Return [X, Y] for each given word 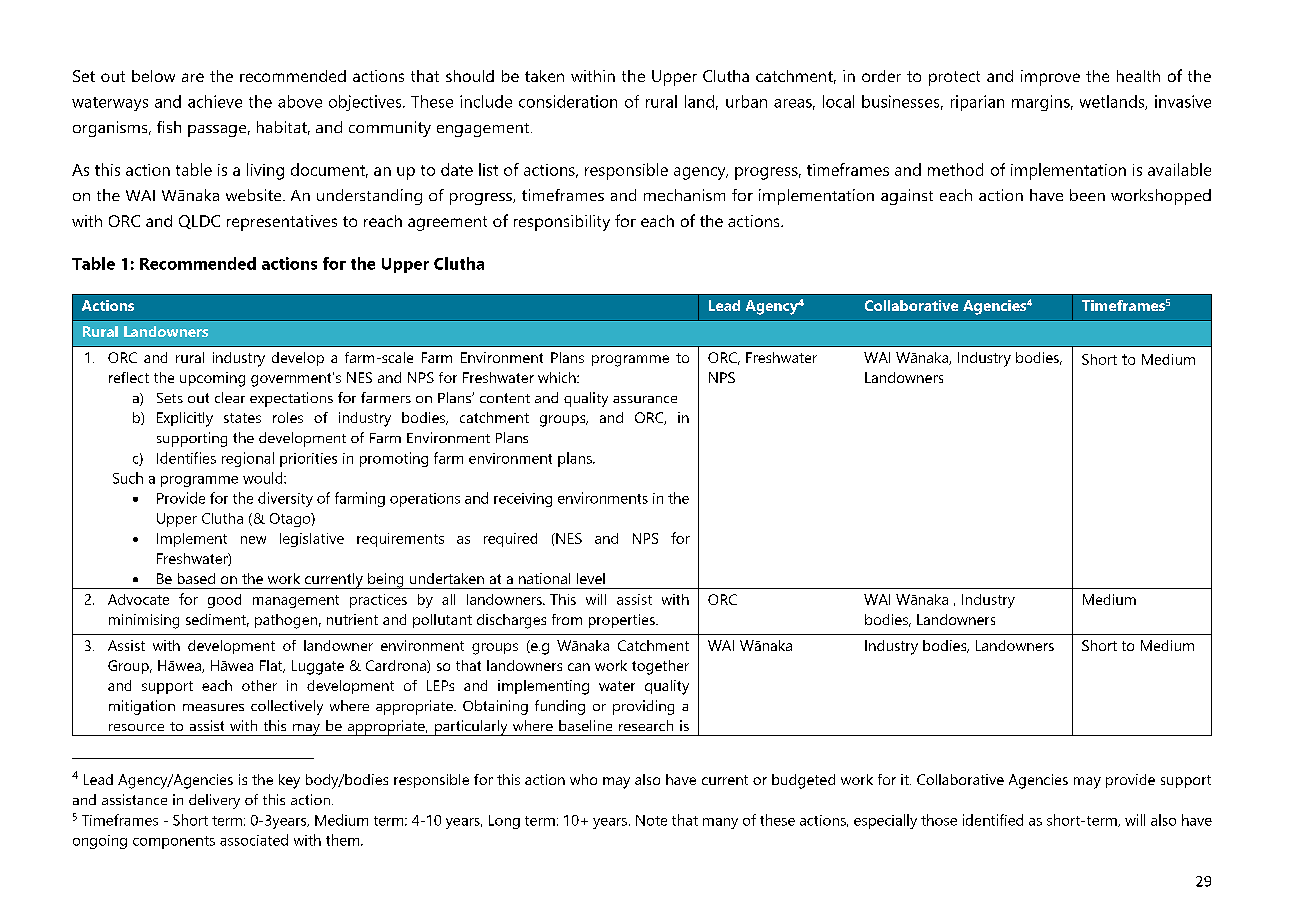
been [1087, 195]
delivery [214, 801]
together [660, 667]
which [558, 377]
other [259, 685]
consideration [568, 101]
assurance [645, 399]
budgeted [803, 781]
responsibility [562, 223]
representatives [282, 223]
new [253, 540]
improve [1050, 78]
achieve [215, 101]
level [591, 578]
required [510, 540]
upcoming [212, 379]
